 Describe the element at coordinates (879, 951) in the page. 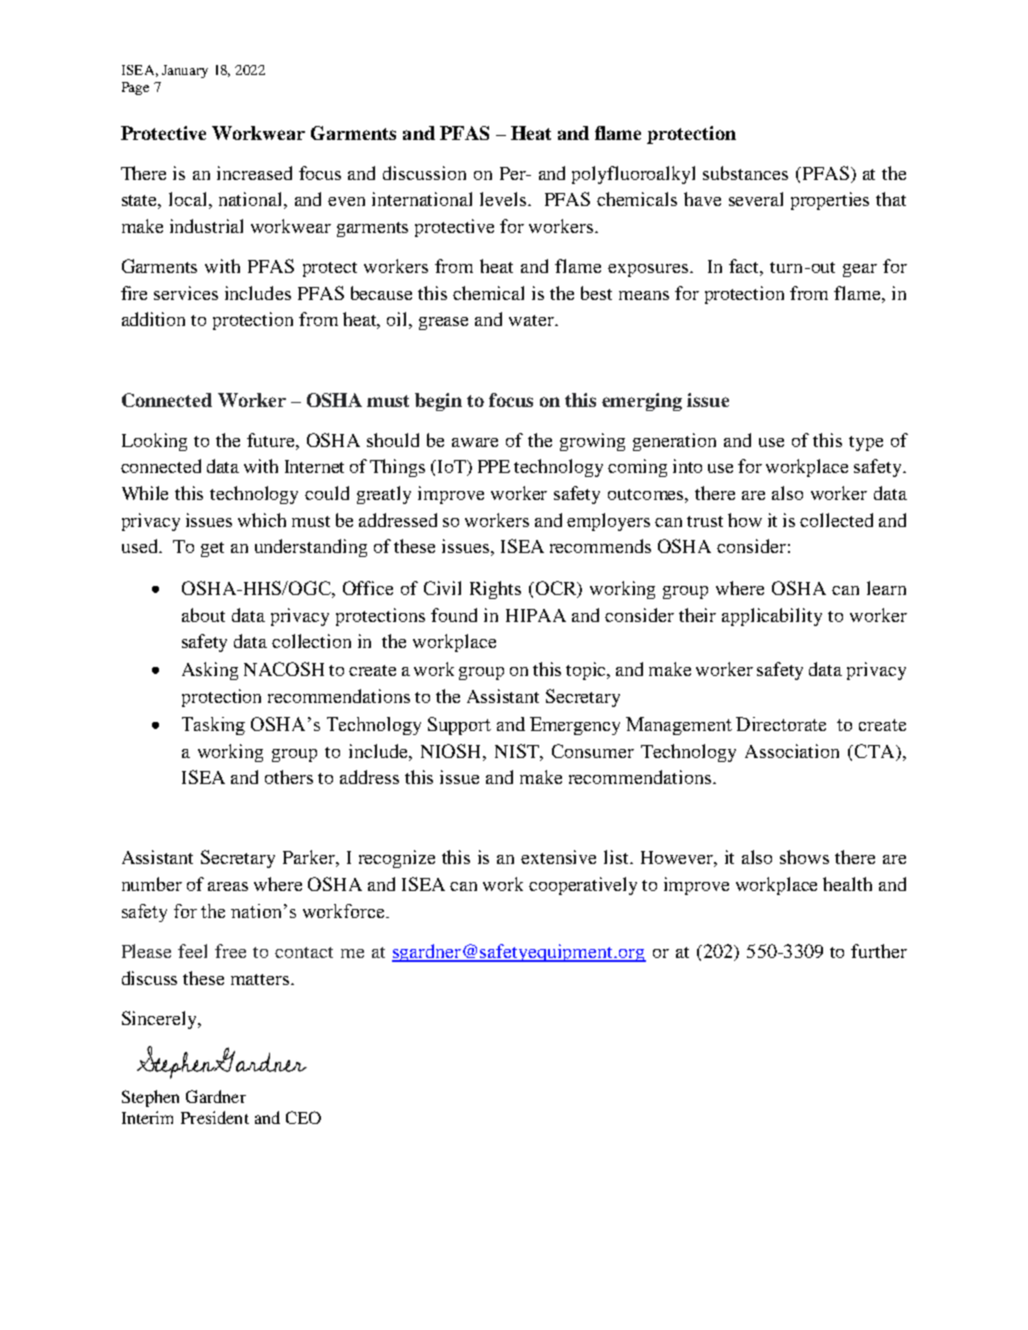

I see `further` at that location.
